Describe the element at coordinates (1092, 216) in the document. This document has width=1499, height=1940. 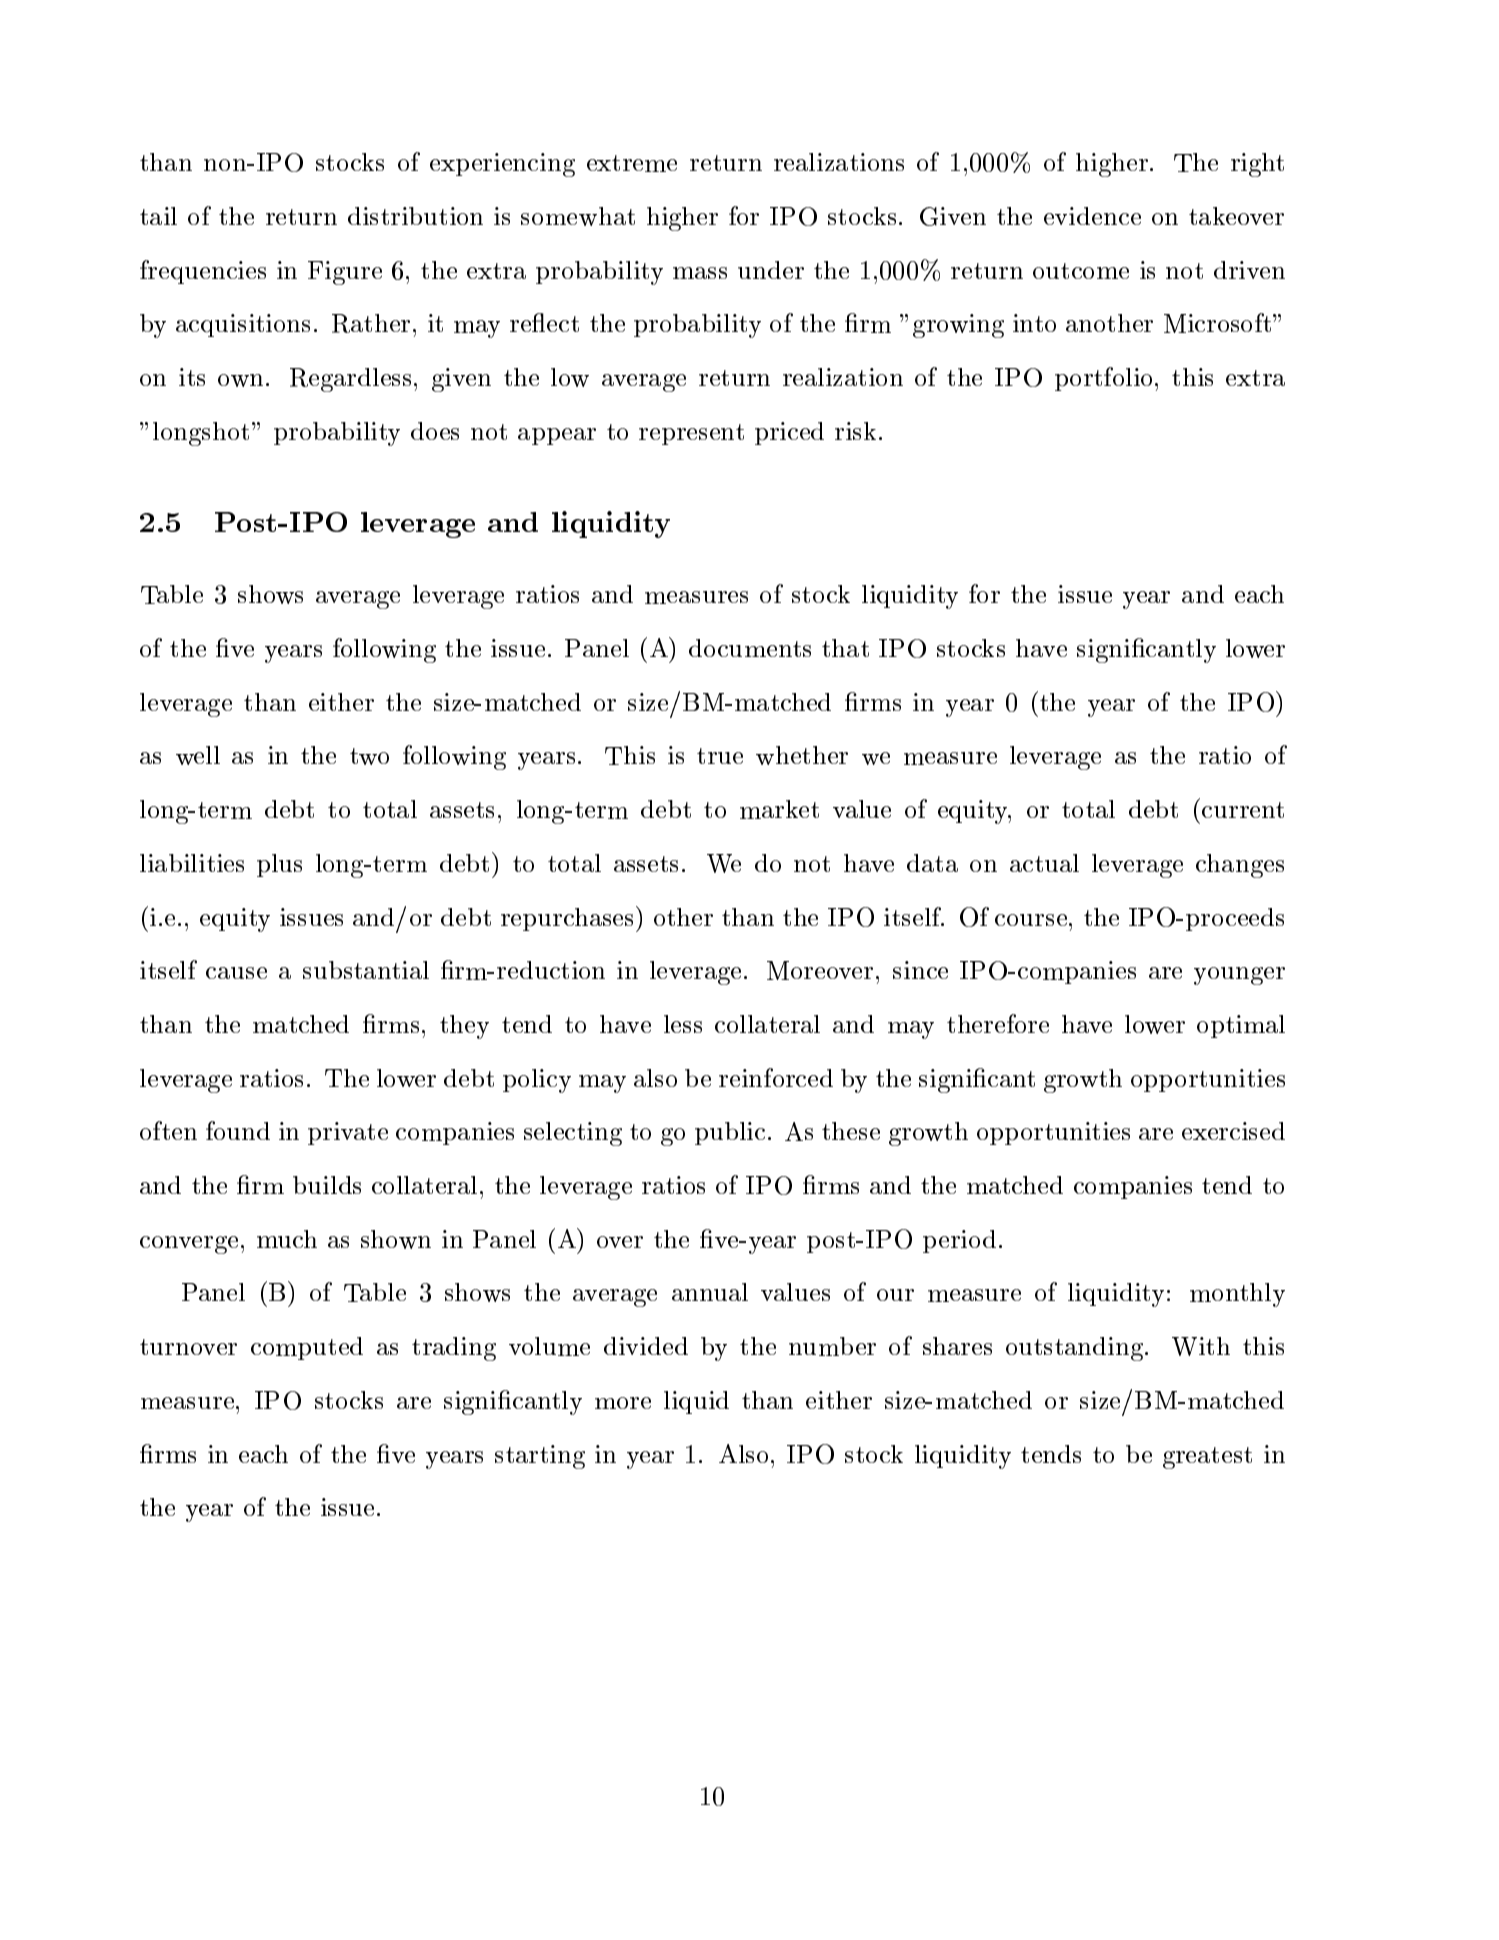
I see `evidence` at that location.
